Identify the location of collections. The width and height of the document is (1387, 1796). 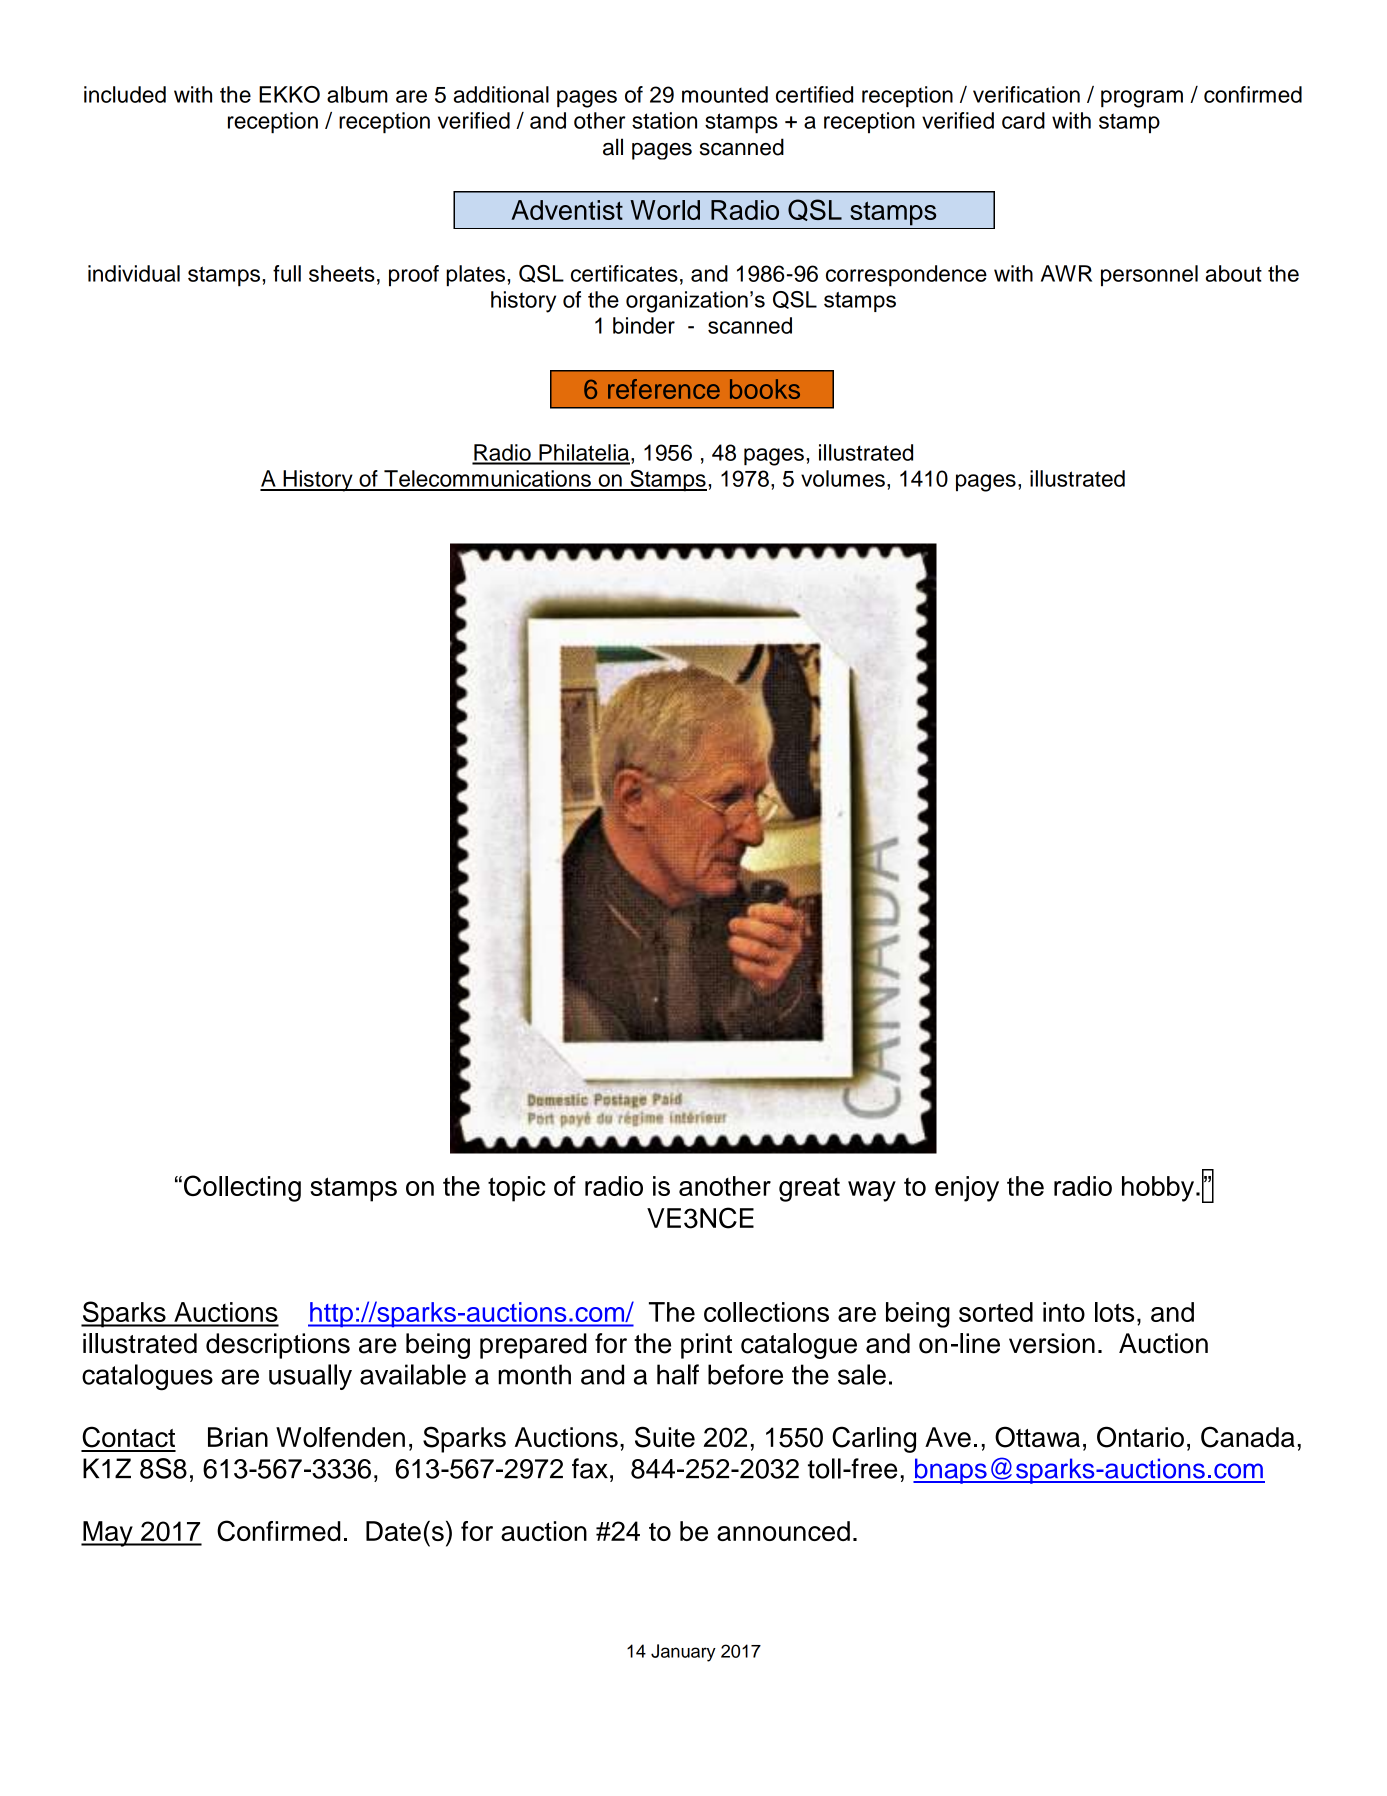
(766, 1312).
